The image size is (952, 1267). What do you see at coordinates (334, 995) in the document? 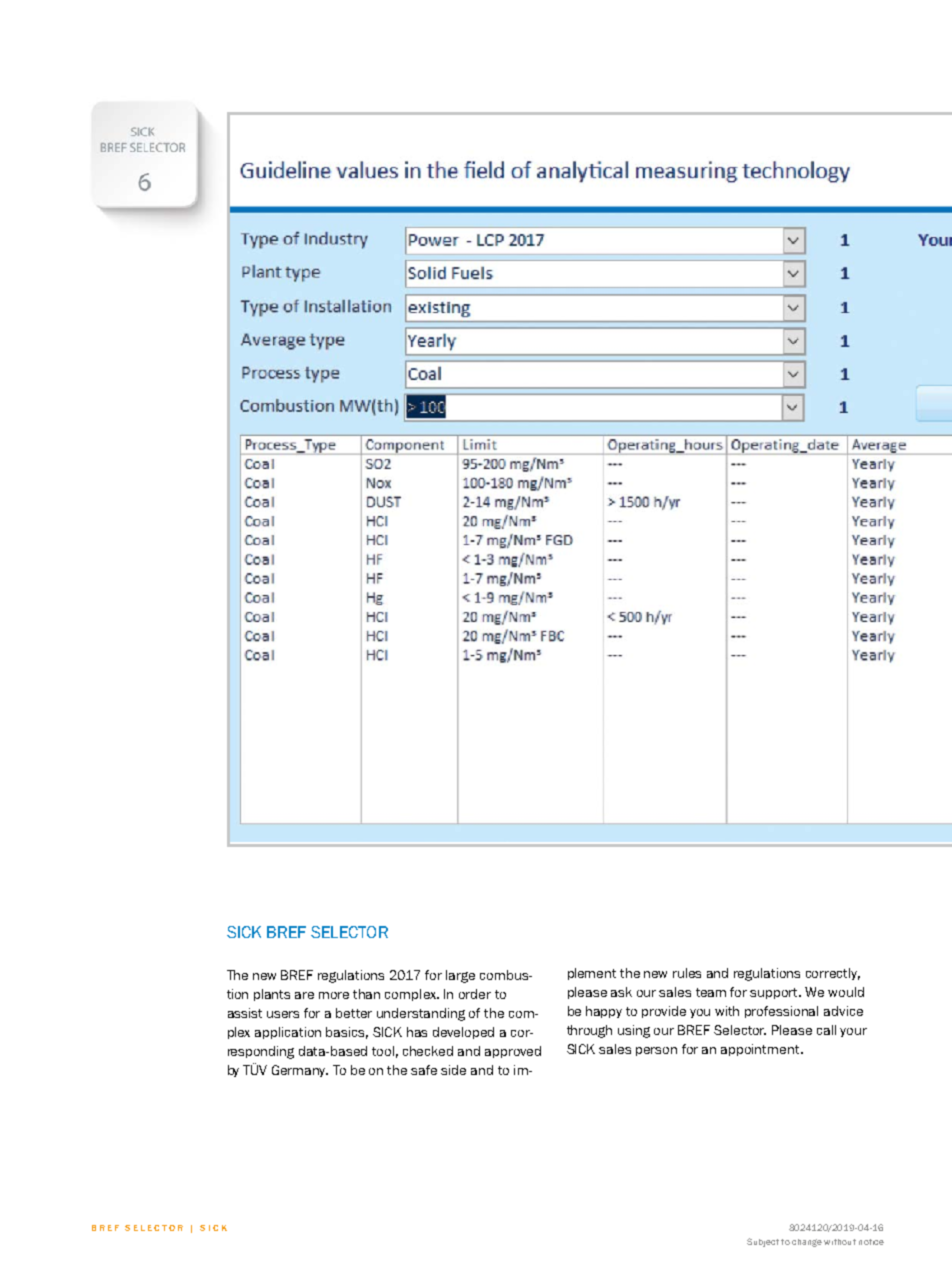
I see `more` at bounding box center [334, 995].
